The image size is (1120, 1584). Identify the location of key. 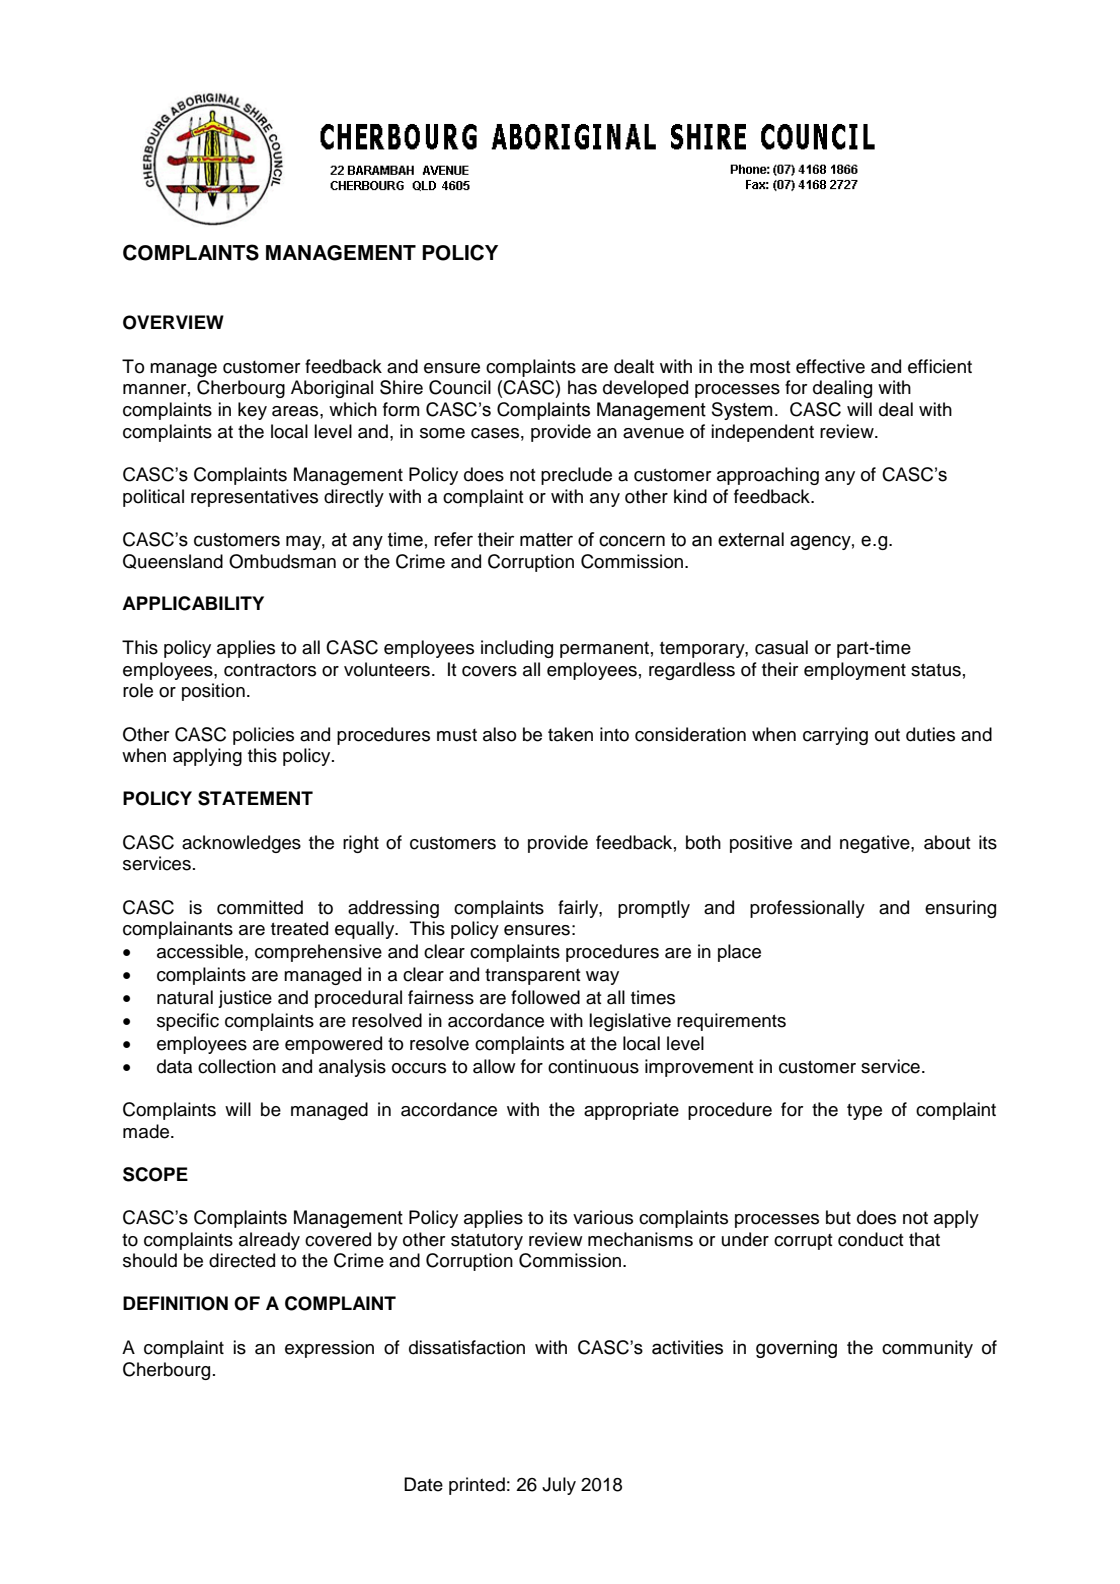
(252, 411).
